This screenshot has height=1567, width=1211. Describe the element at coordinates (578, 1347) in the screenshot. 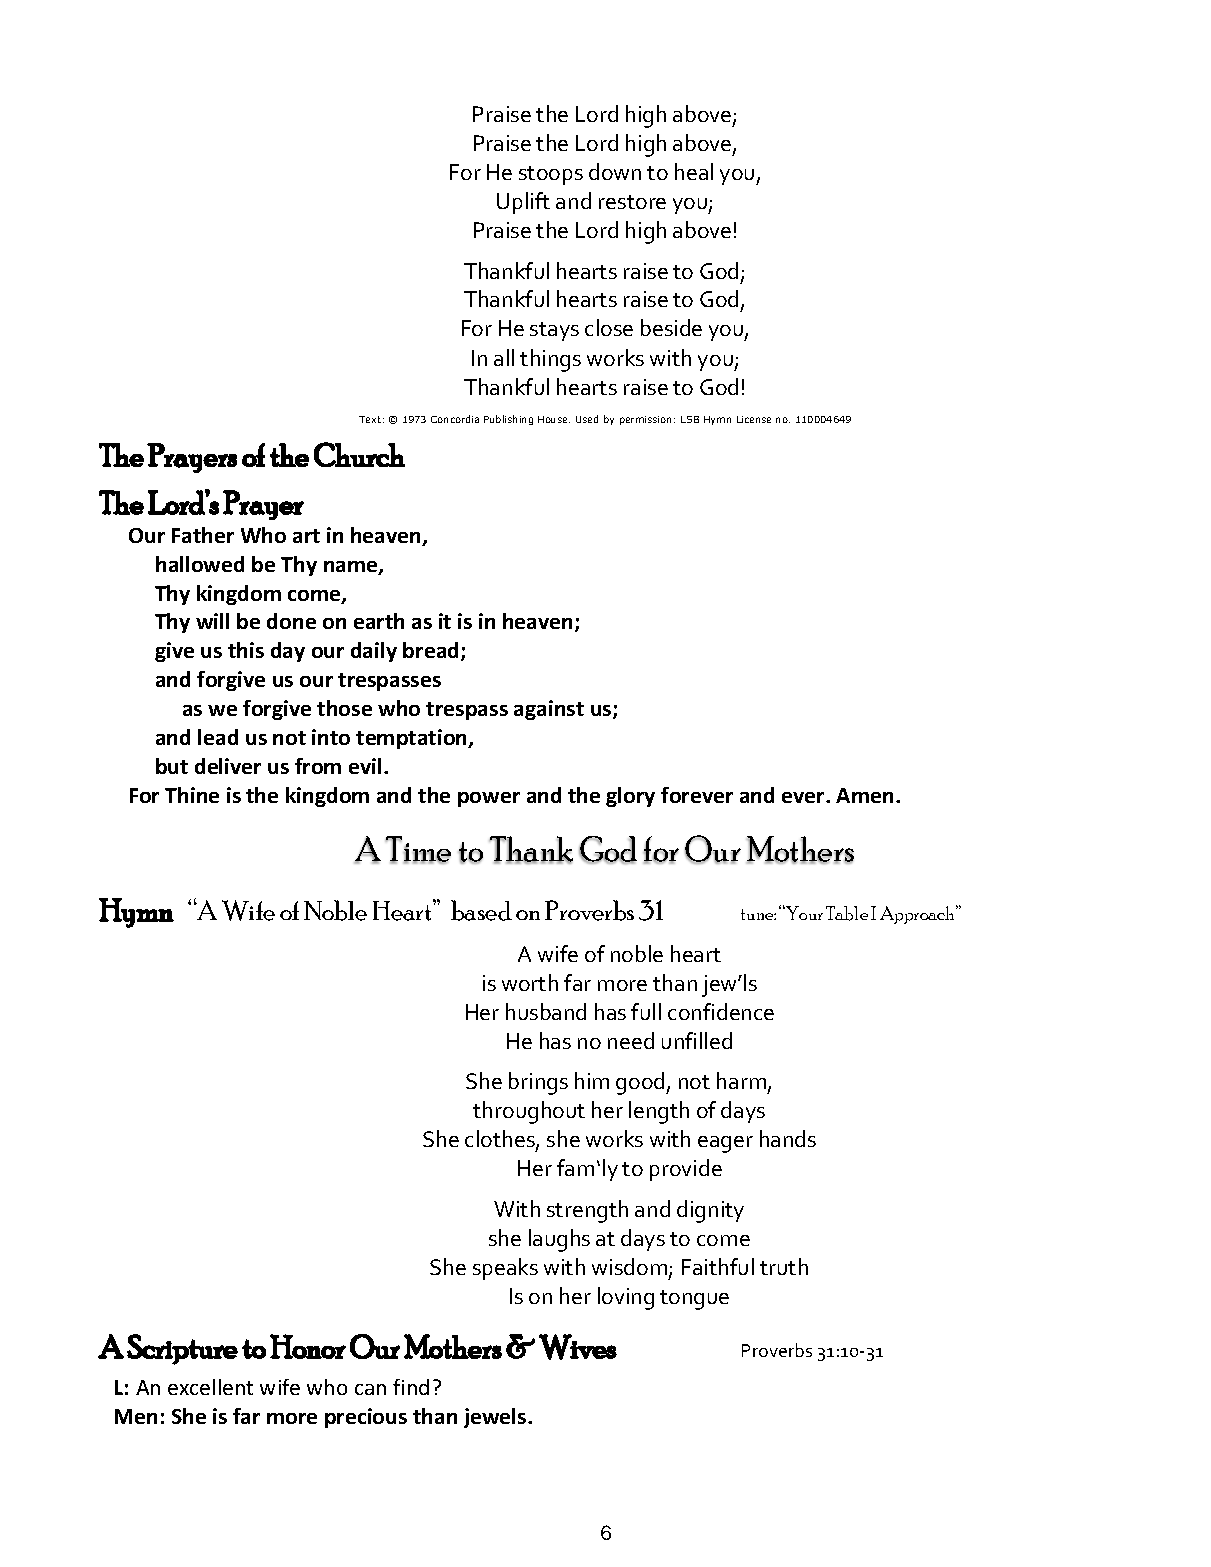

I see `Wives` at that location.
